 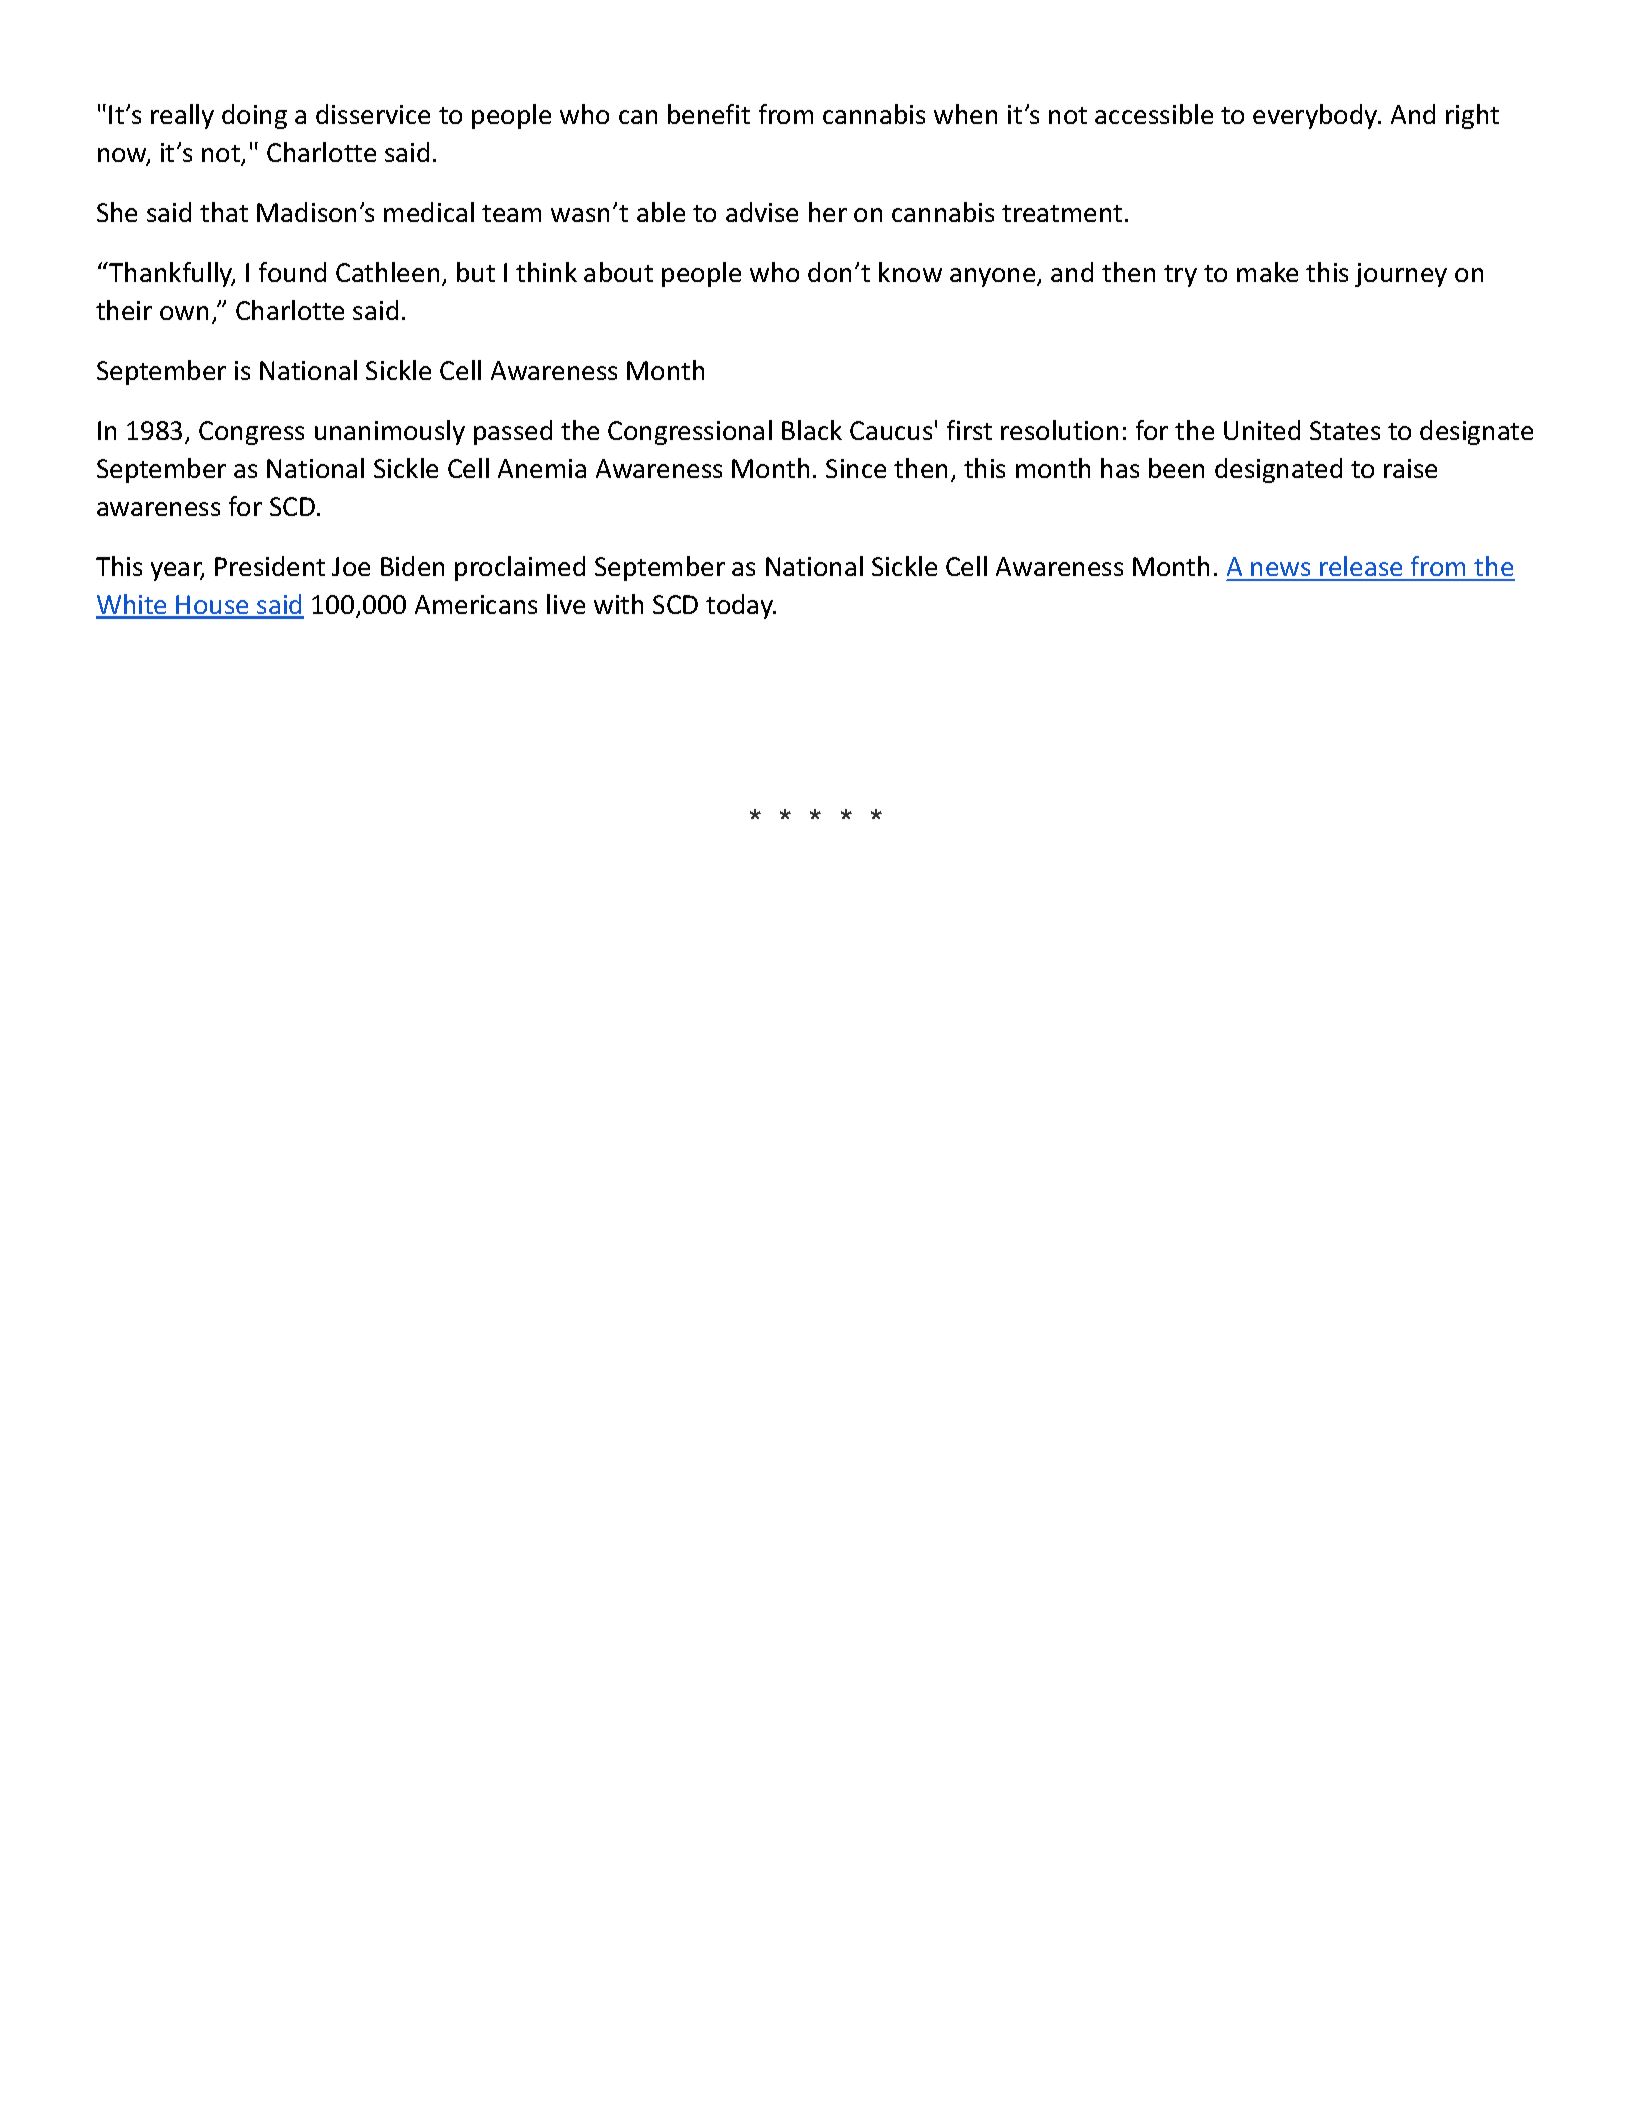 What do you see at coordinates (856, 468) in the image?
I see `Since` at bounding box center [856, 468].
